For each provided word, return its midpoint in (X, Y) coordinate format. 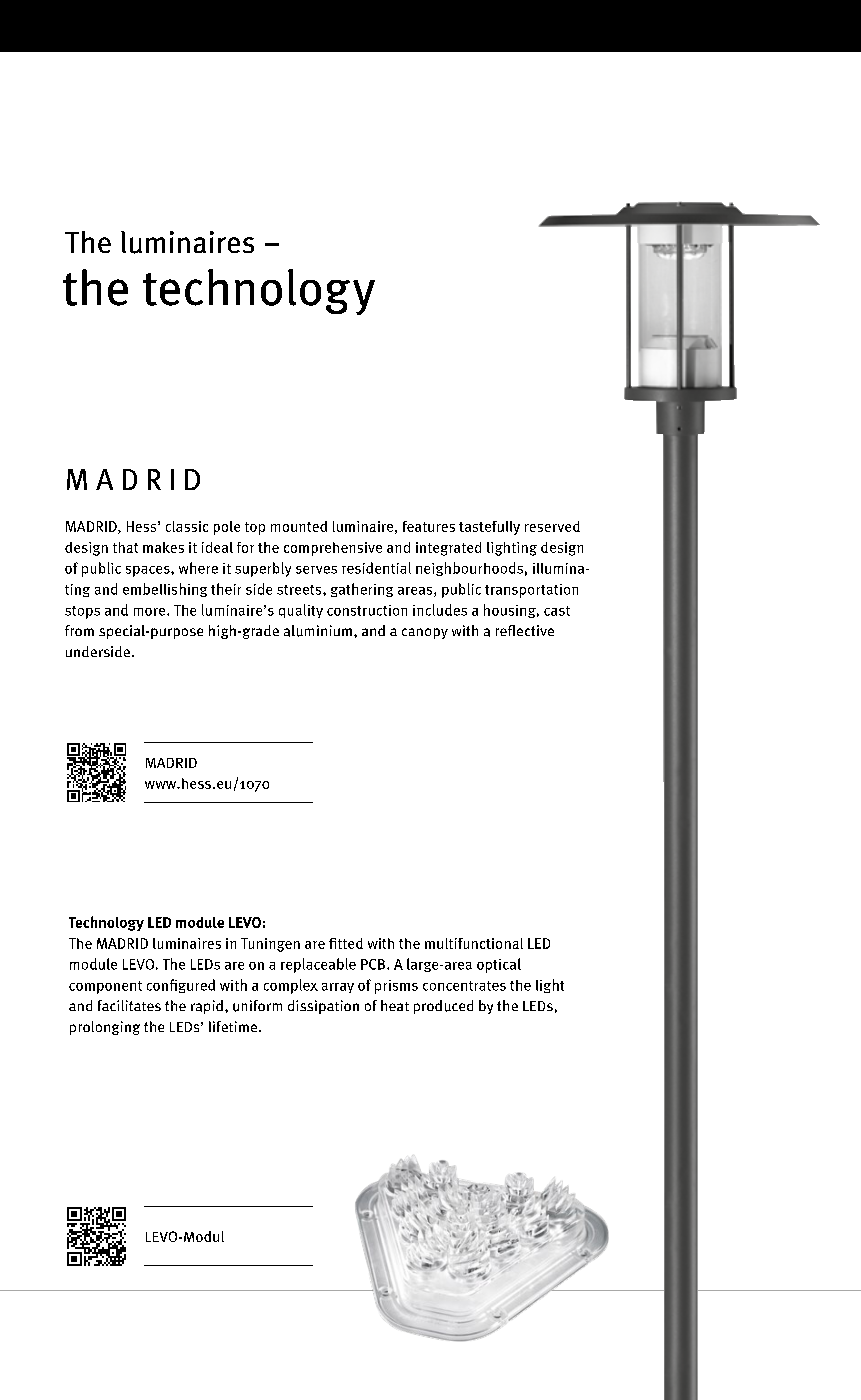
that (125, 547)
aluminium (318, 631)
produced (443, 1007)
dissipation (323, 1007)
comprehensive (333, 549)
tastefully (489, 528)
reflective (525, 630)
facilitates (129, 1005)
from (79, 630)
